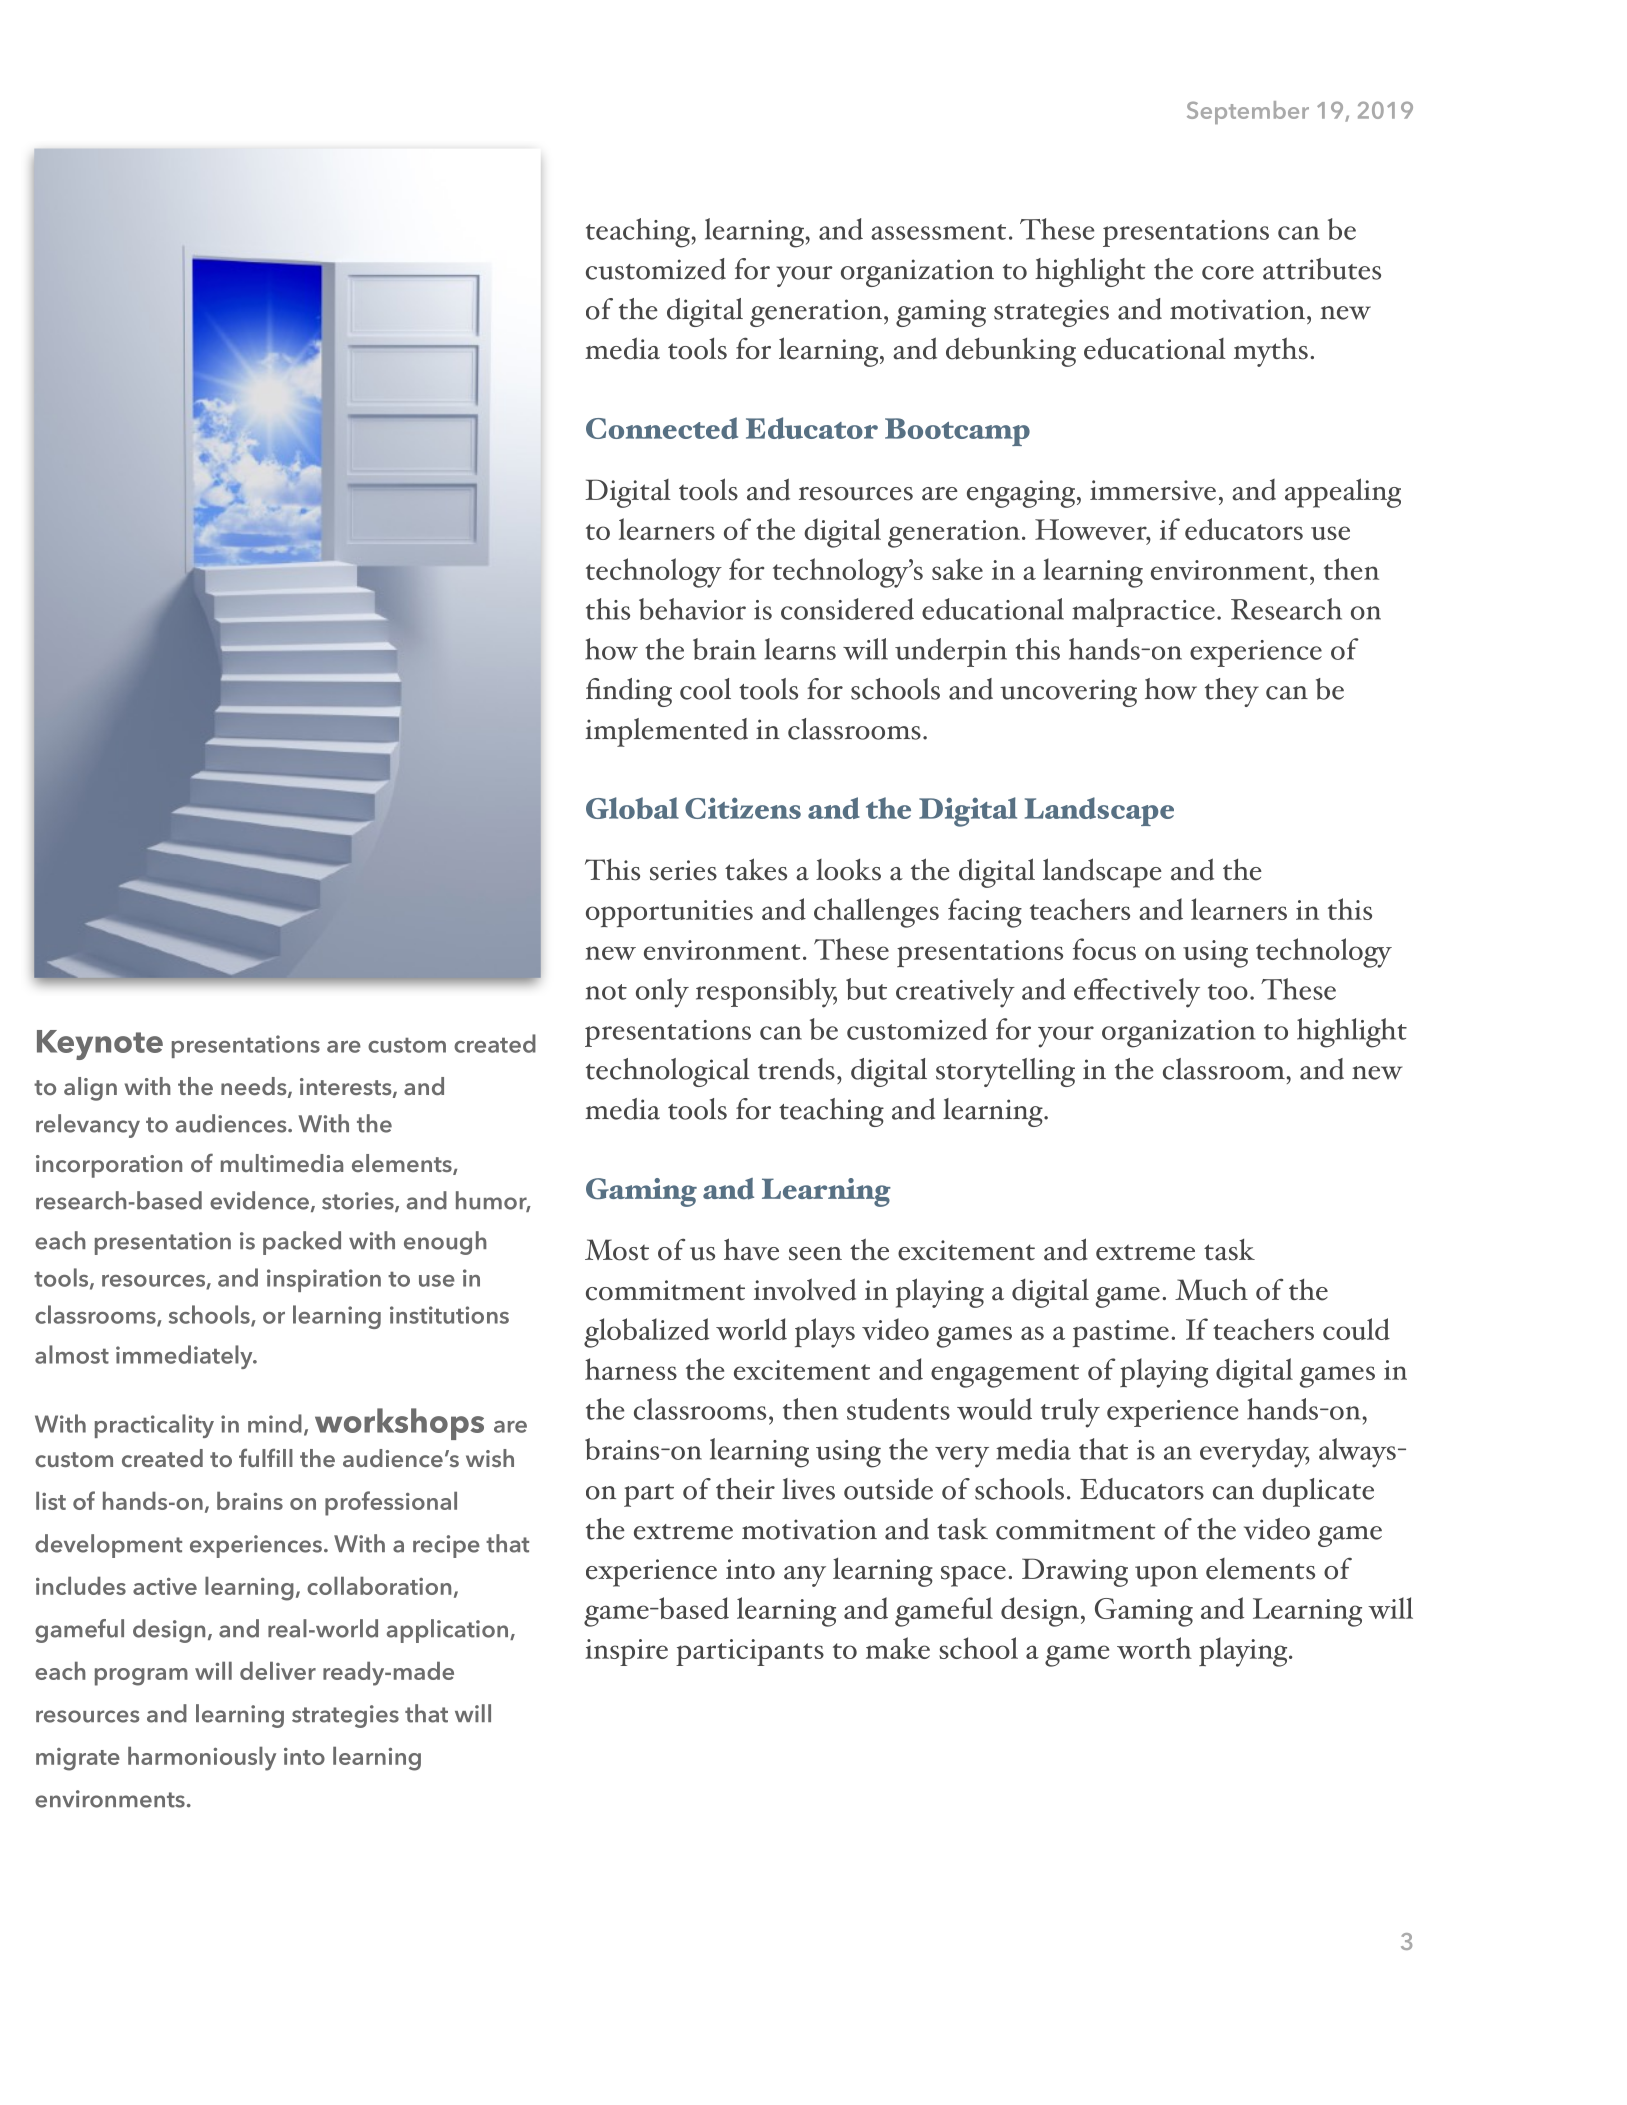 The width and height of the image is (1627, 2105). What do you see at coordinates (751, 1249) in the image?
I see `have` at bounding box center [751, 1249].
